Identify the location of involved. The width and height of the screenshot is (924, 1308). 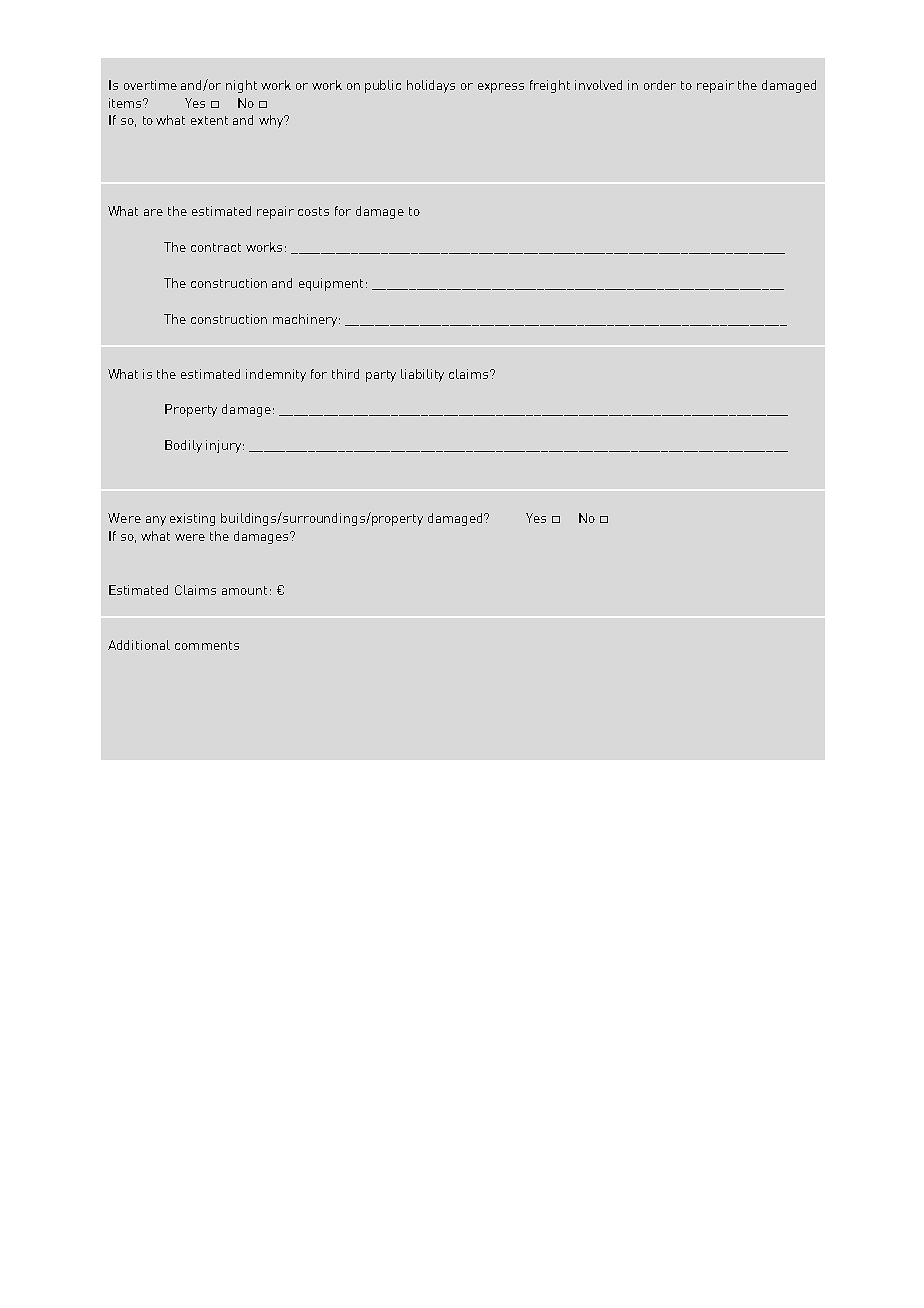
(598, 85).
